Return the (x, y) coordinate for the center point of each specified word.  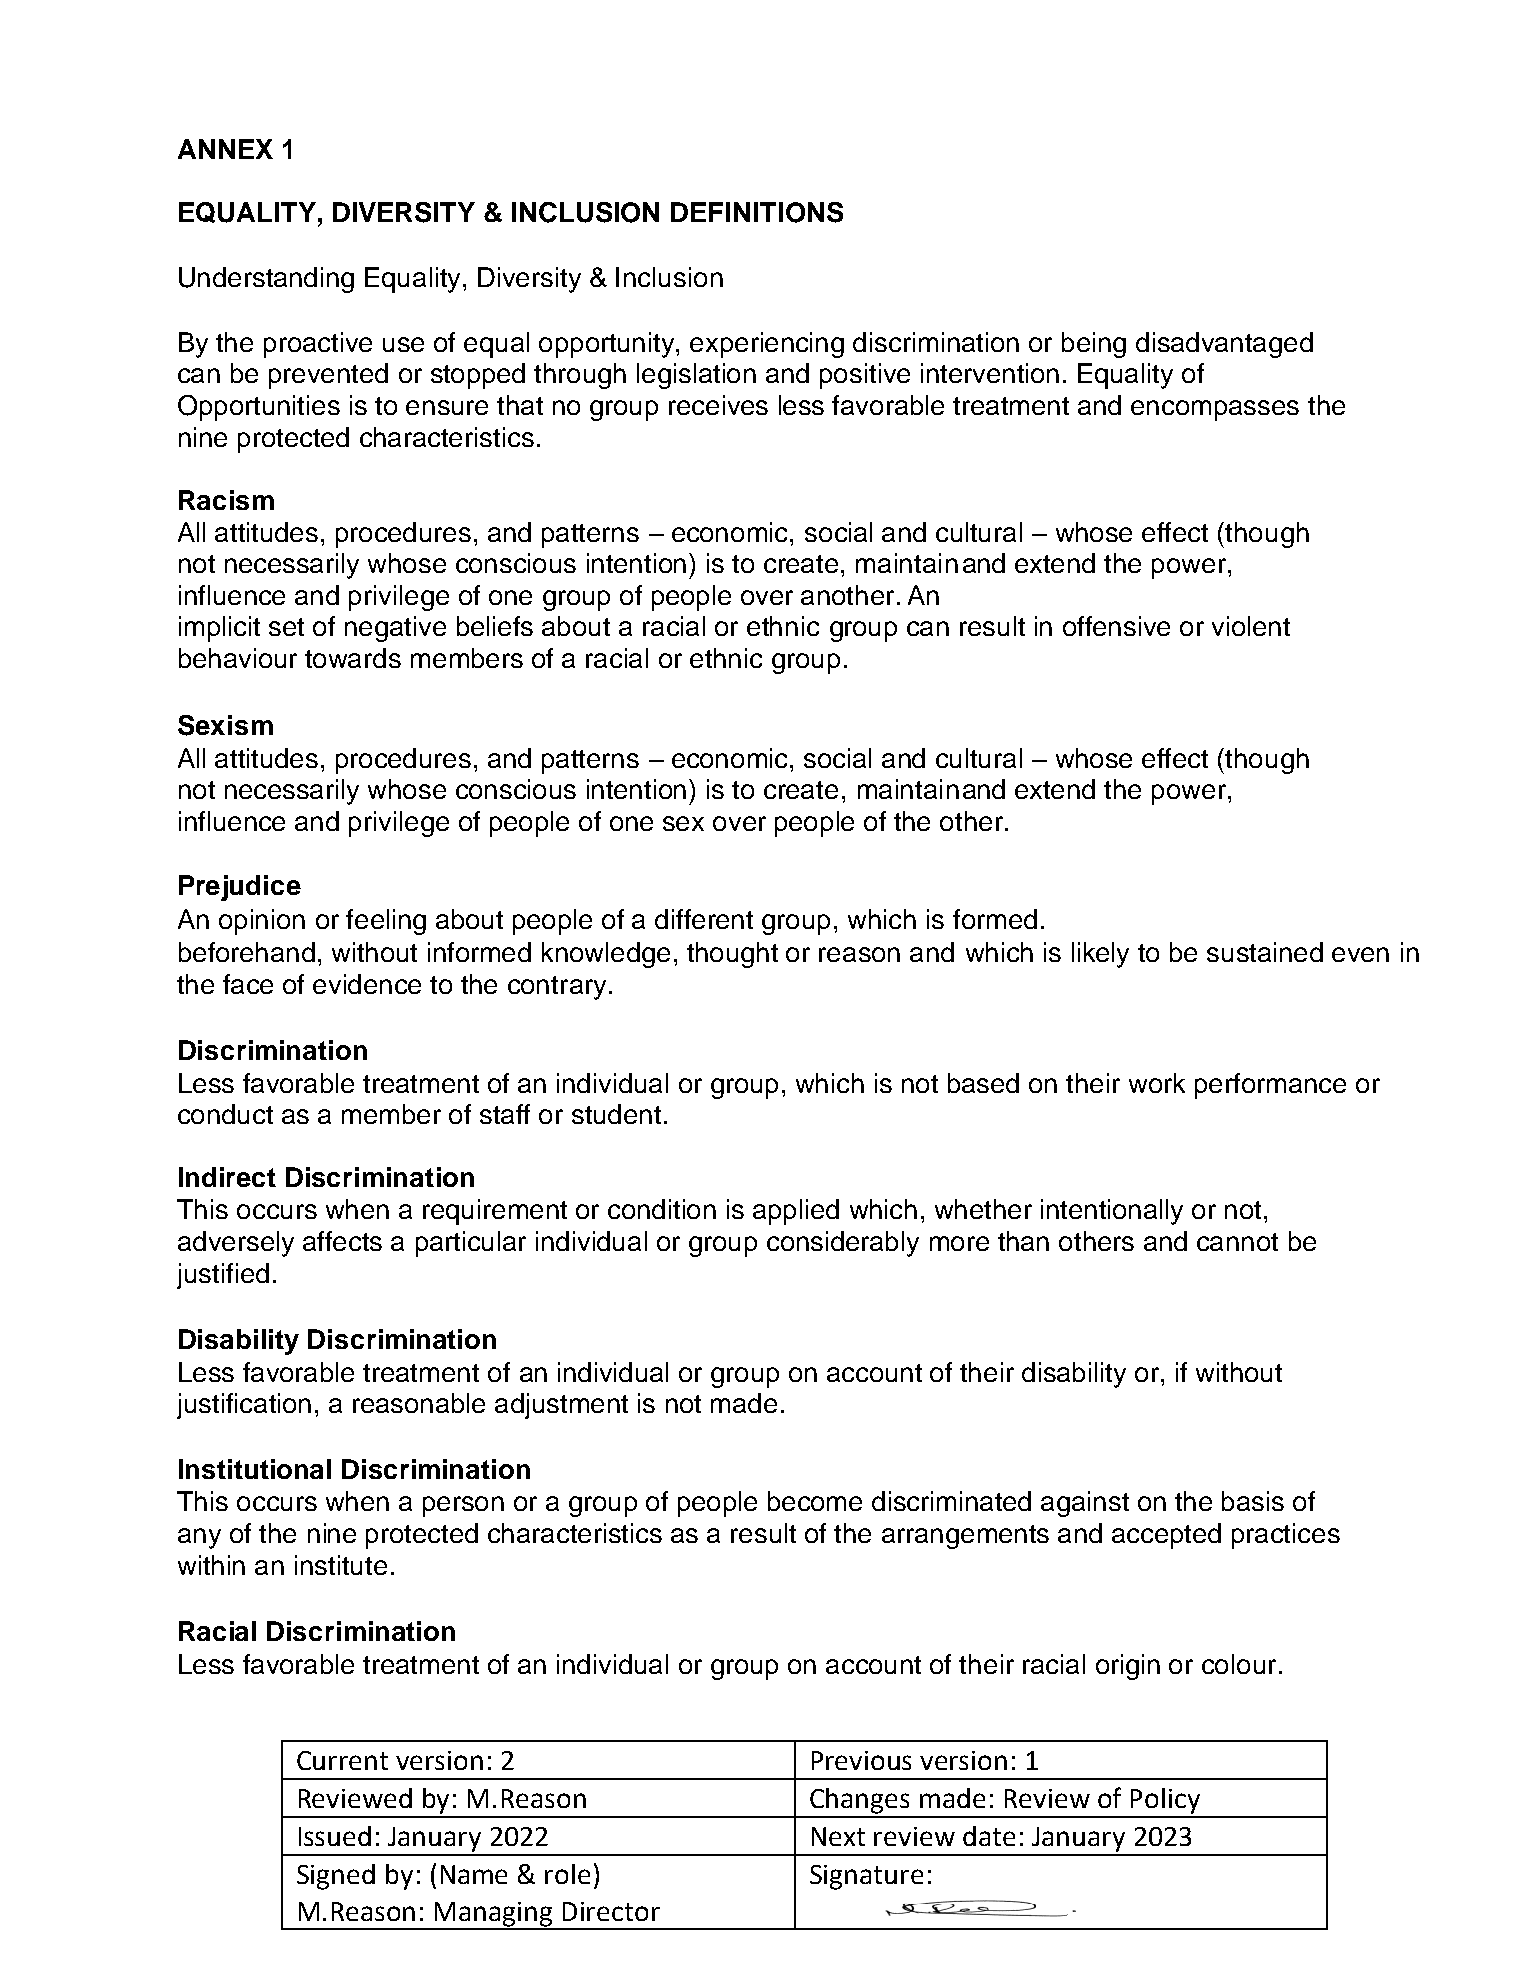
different (704, 919)
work (1157, 1083)
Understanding (266, 280)
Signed (336, 1877)
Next (838, 1836)
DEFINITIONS (757, 212)
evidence (367, 984)
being (1094, 345)
